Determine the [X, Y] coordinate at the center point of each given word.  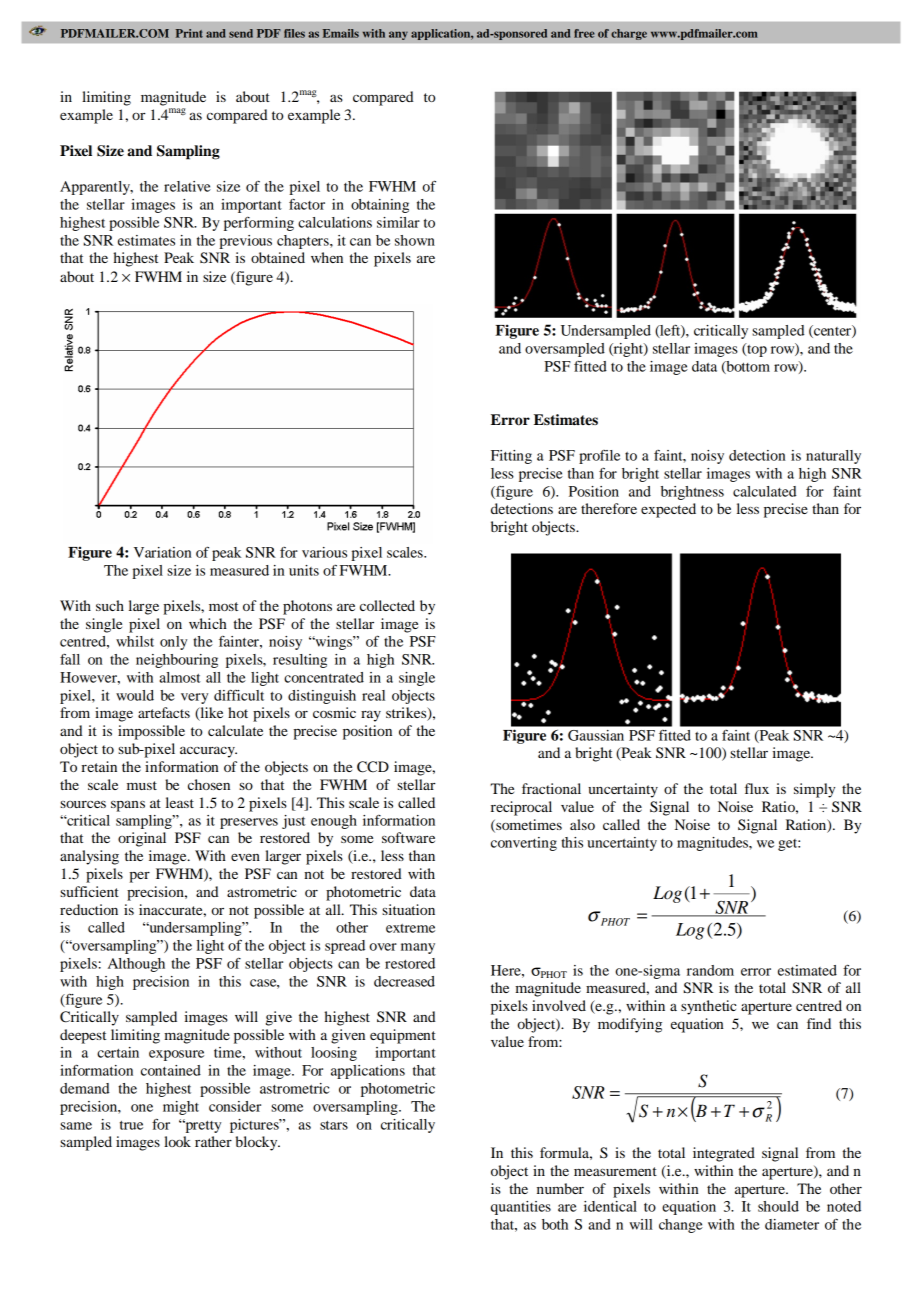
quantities [521, 1208]
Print [189, 33]
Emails [341, 33]
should [778, 1206]
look [177, 1141]
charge [629, 34]
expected [668, 510]
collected [387, 605]
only [173, 643]
